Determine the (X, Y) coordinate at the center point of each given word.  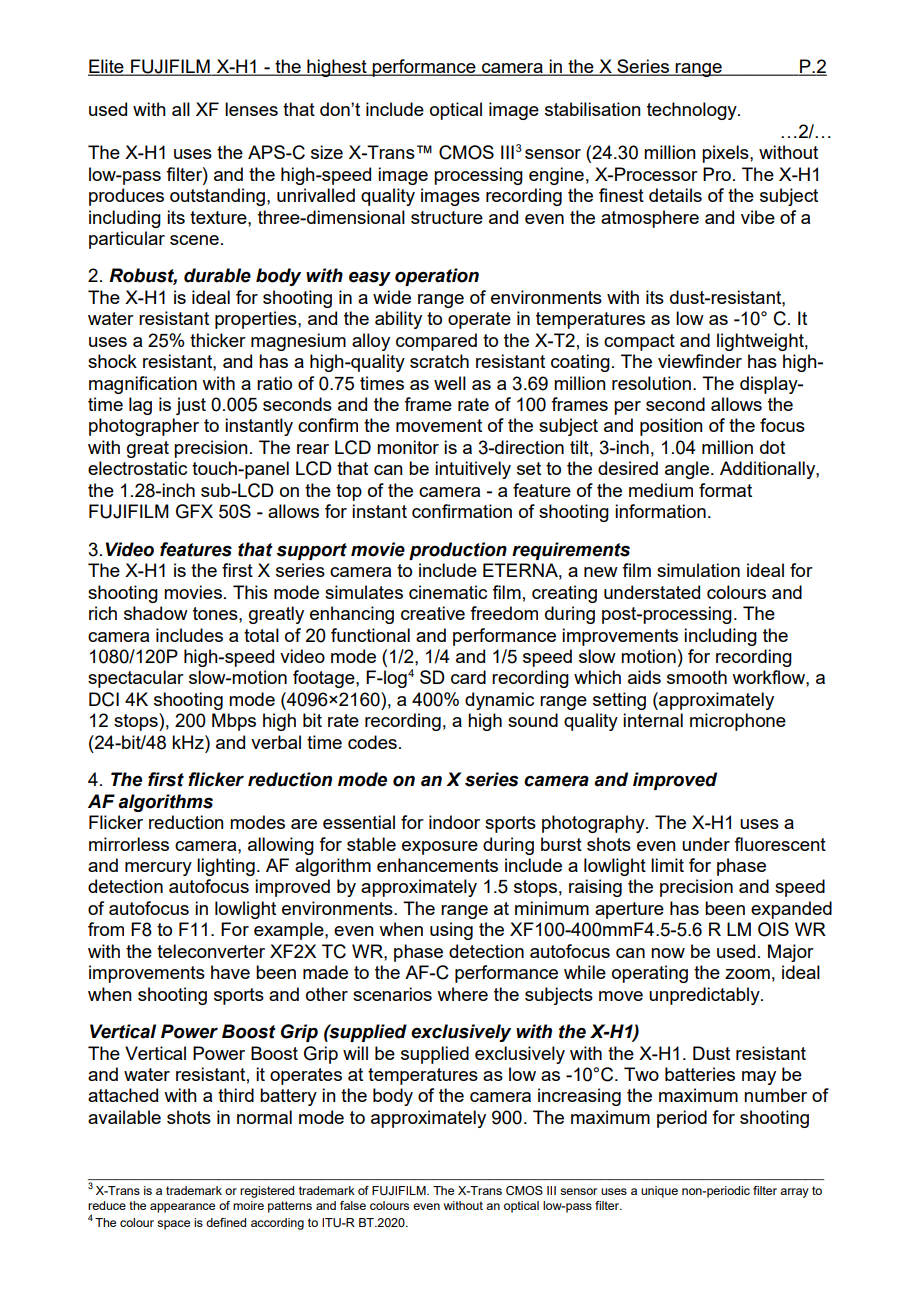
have (230, 972)
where (462, 994)
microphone (738, 722)
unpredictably (705, 996)
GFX (194, 511)
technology (693, 111)
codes (372, 742)
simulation (698, 570)
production (458, 551)
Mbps (234, 722)
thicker (218, 340)
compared (436, 342)
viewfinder (700, 361)
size (327, 152)
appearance (182, 1208)
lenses (251, 109)
